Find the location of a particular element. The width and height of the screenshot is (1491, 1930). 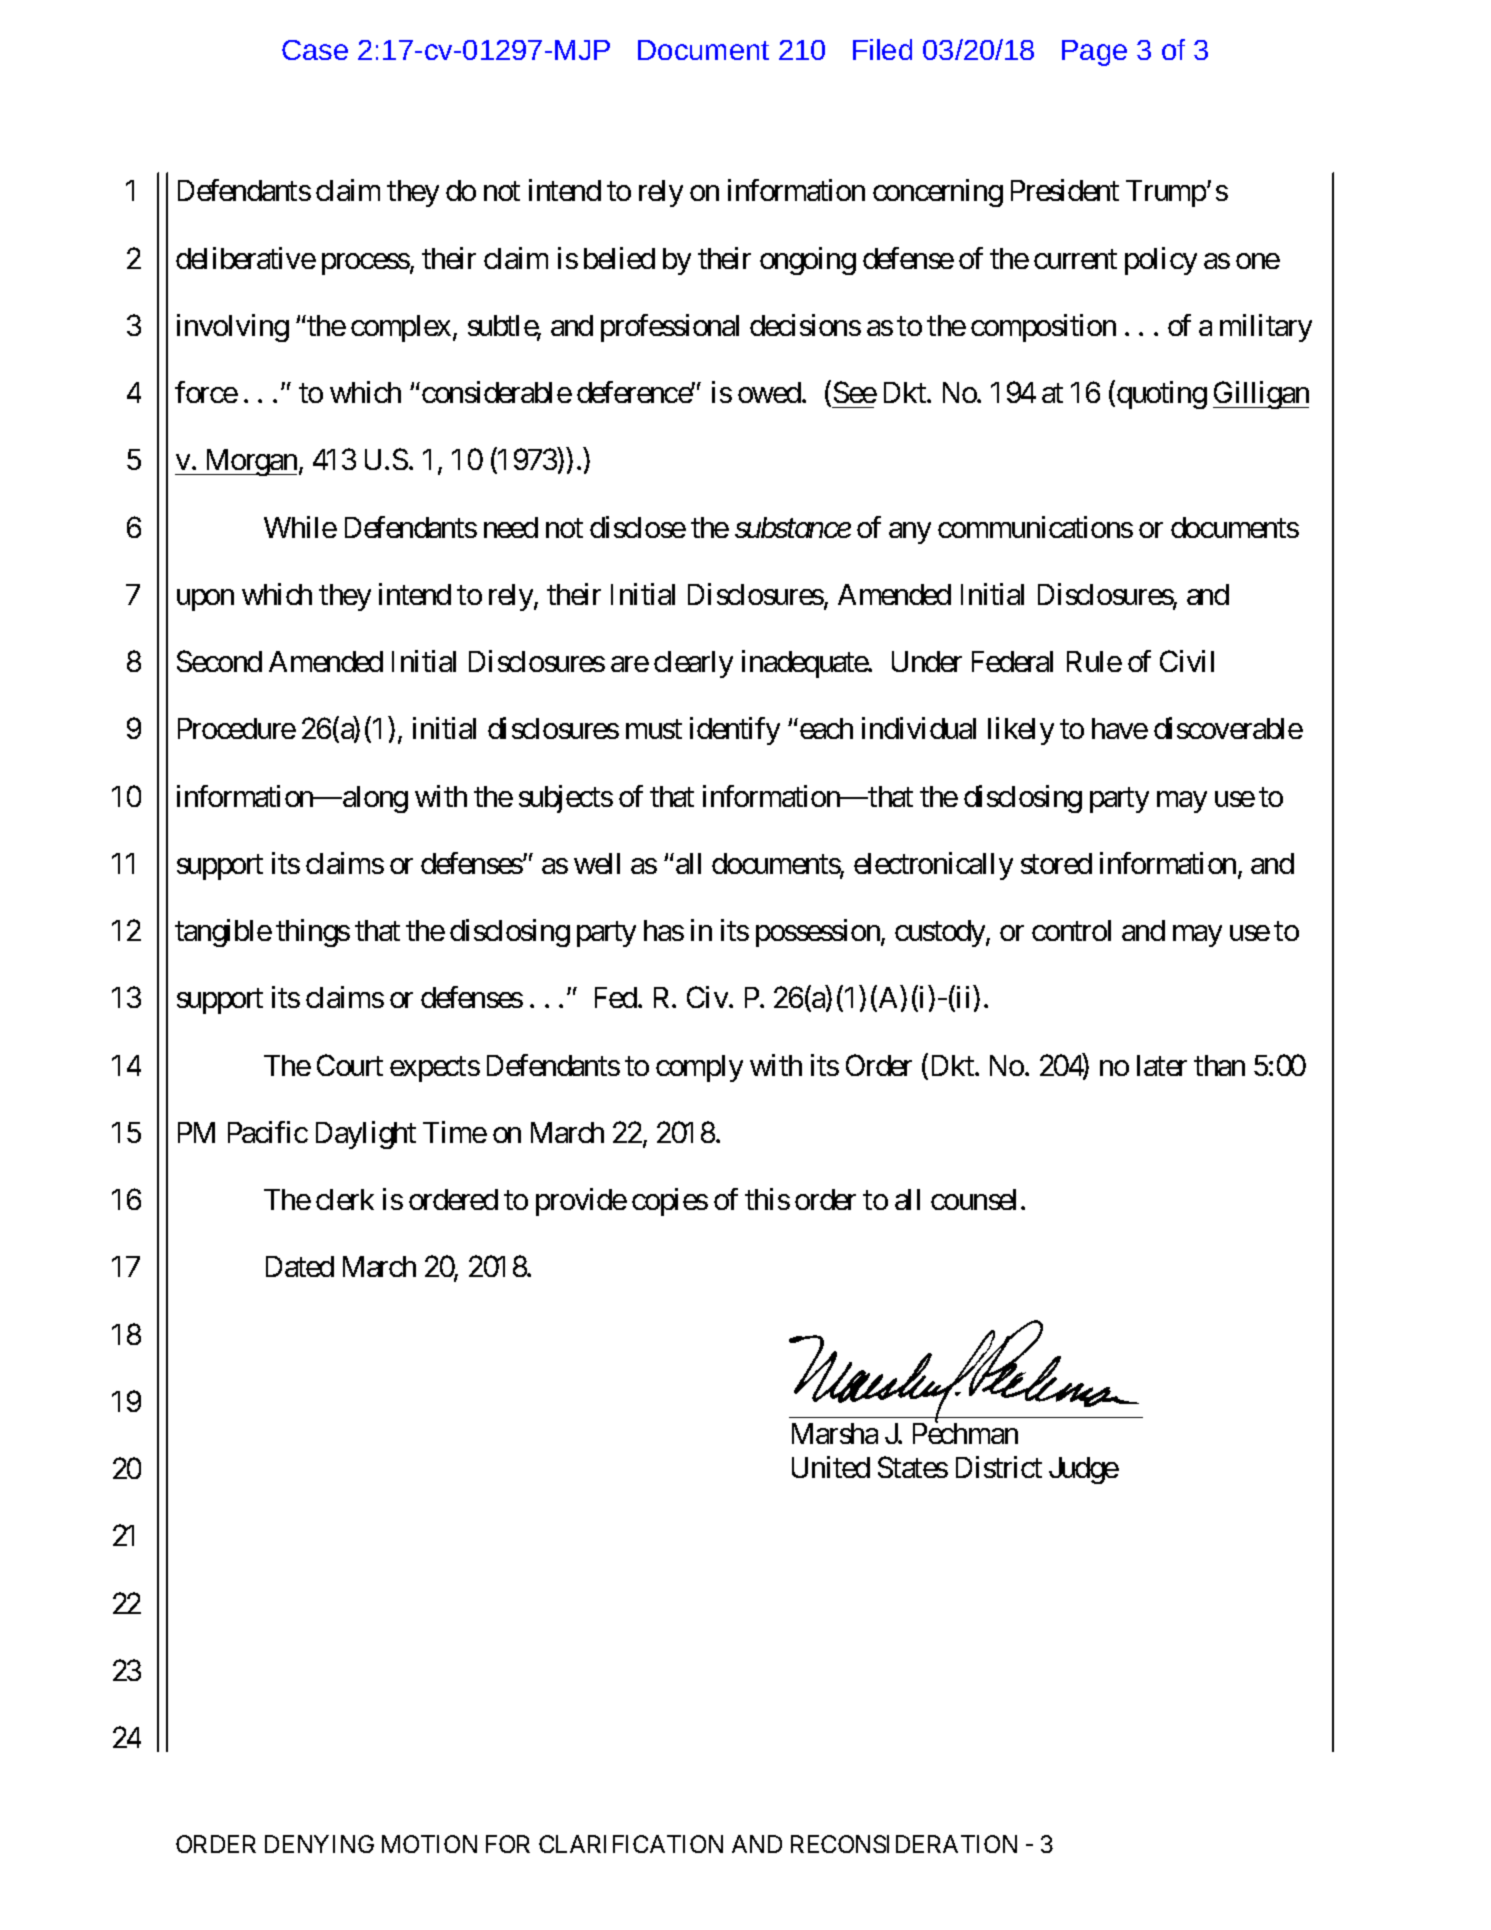

United is located at coordinates (831, 1467).
